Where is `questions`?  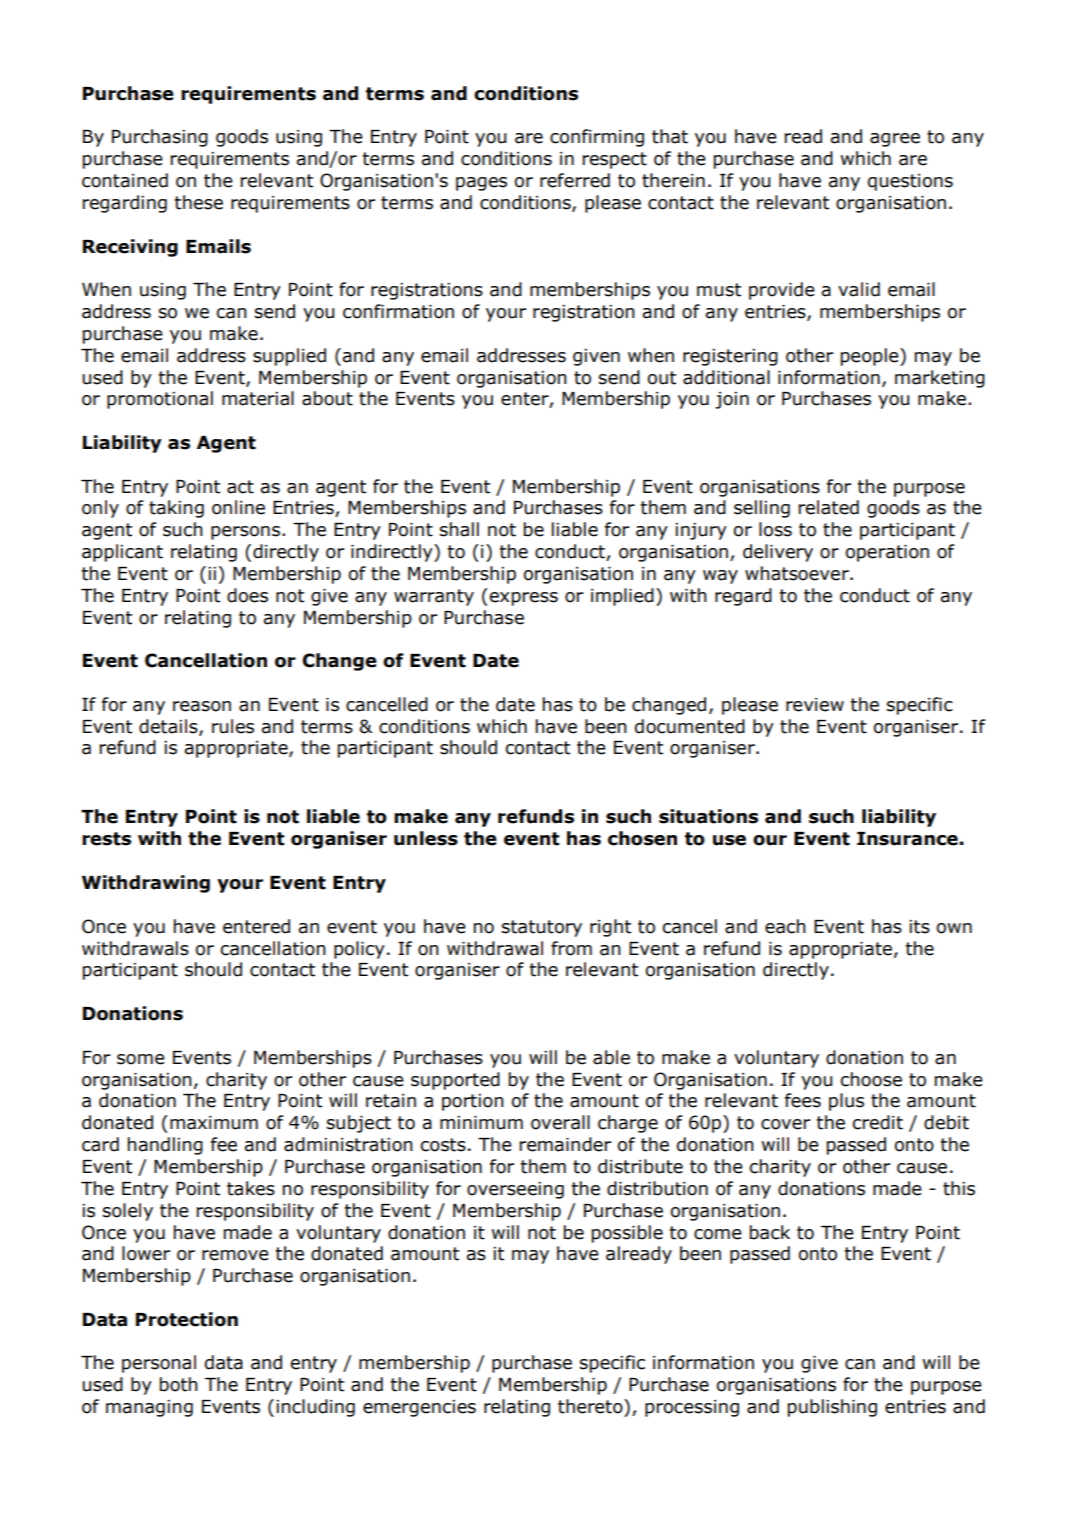
questions is located at coordinates (910, 182).
